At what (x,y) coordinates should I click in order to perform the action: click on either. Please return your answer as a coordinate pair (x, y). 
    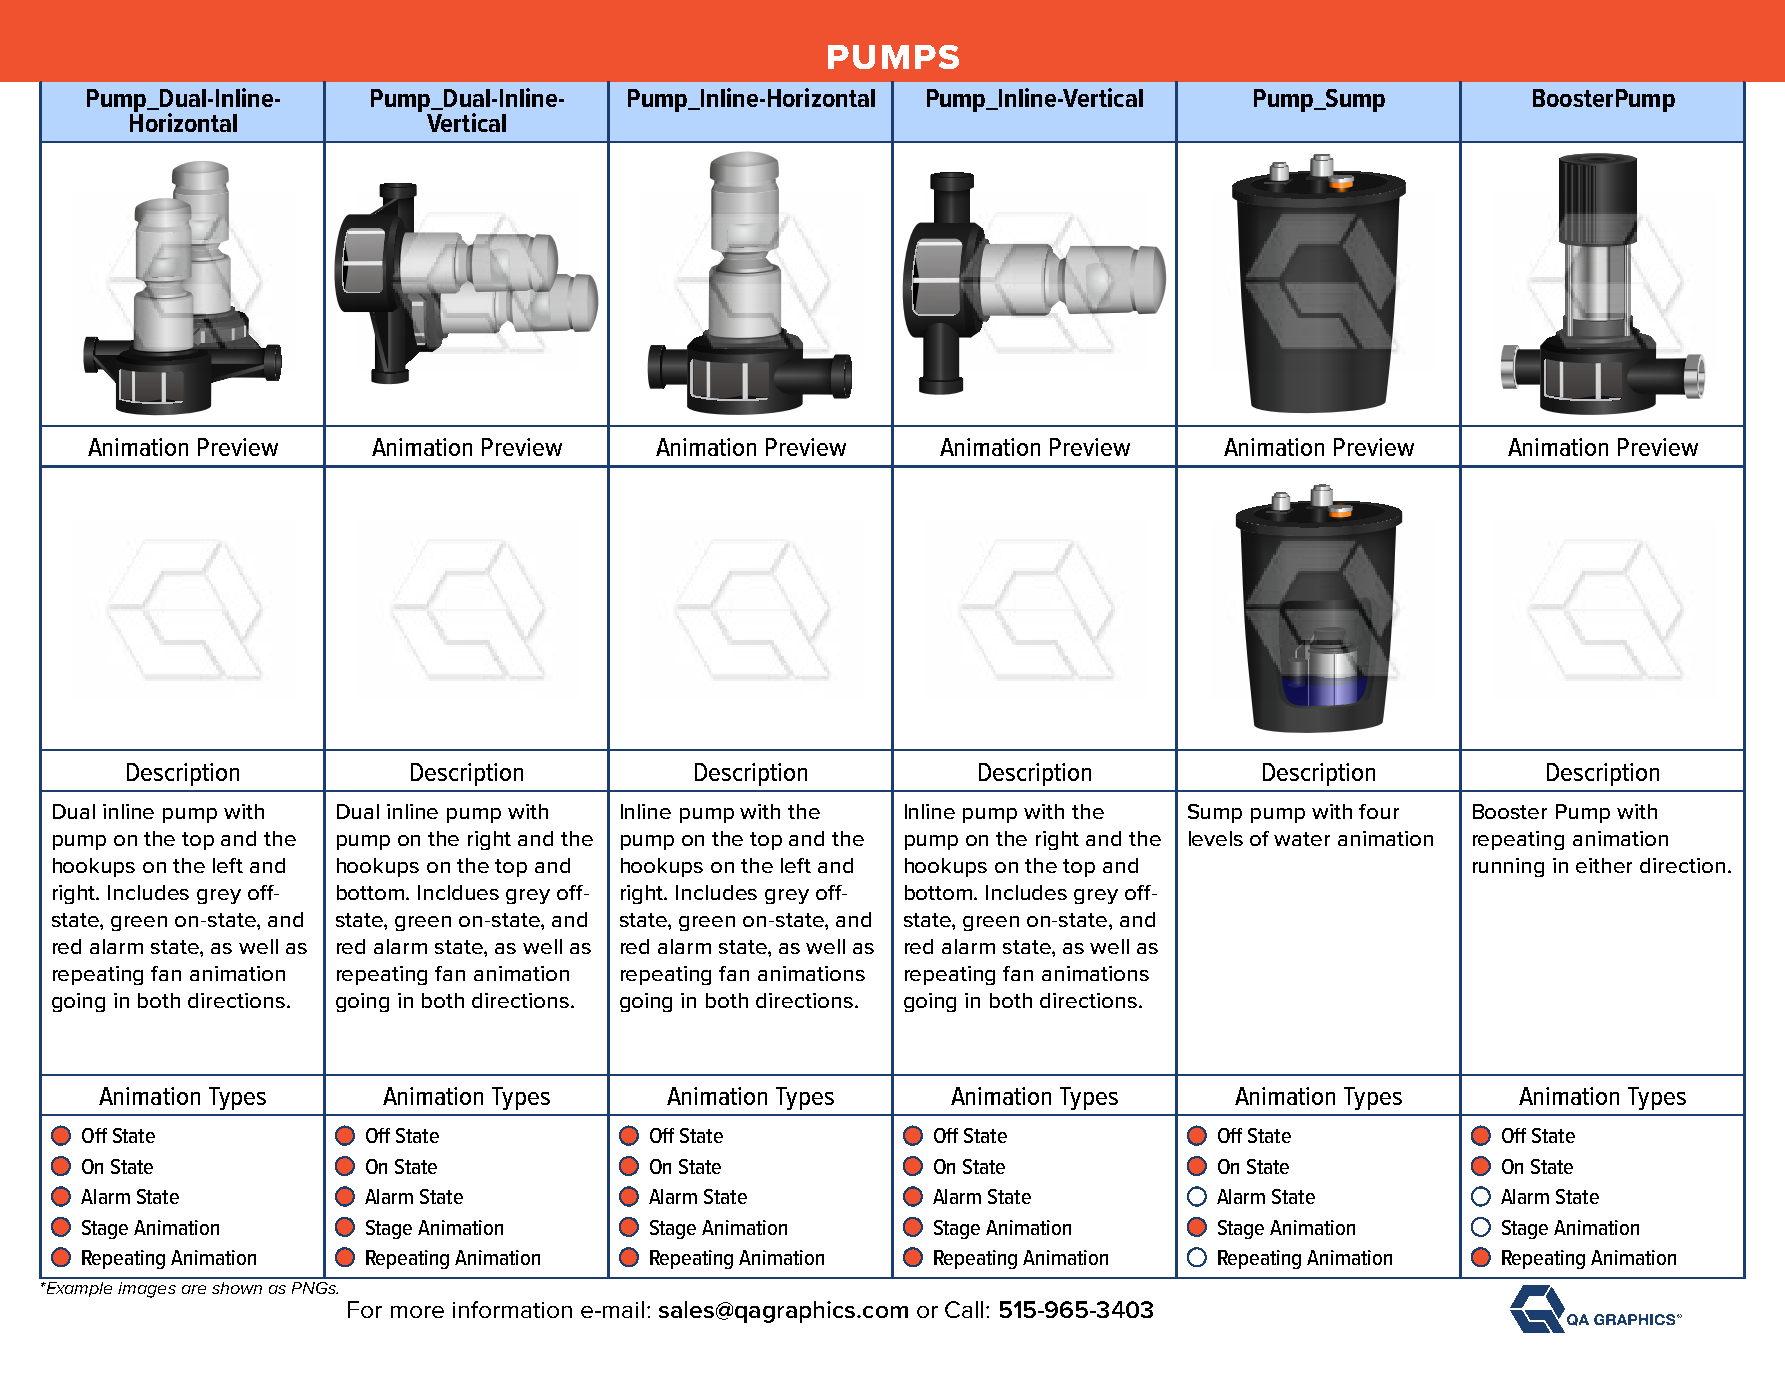
    Looking at the image, I should click on (1604, 865).
